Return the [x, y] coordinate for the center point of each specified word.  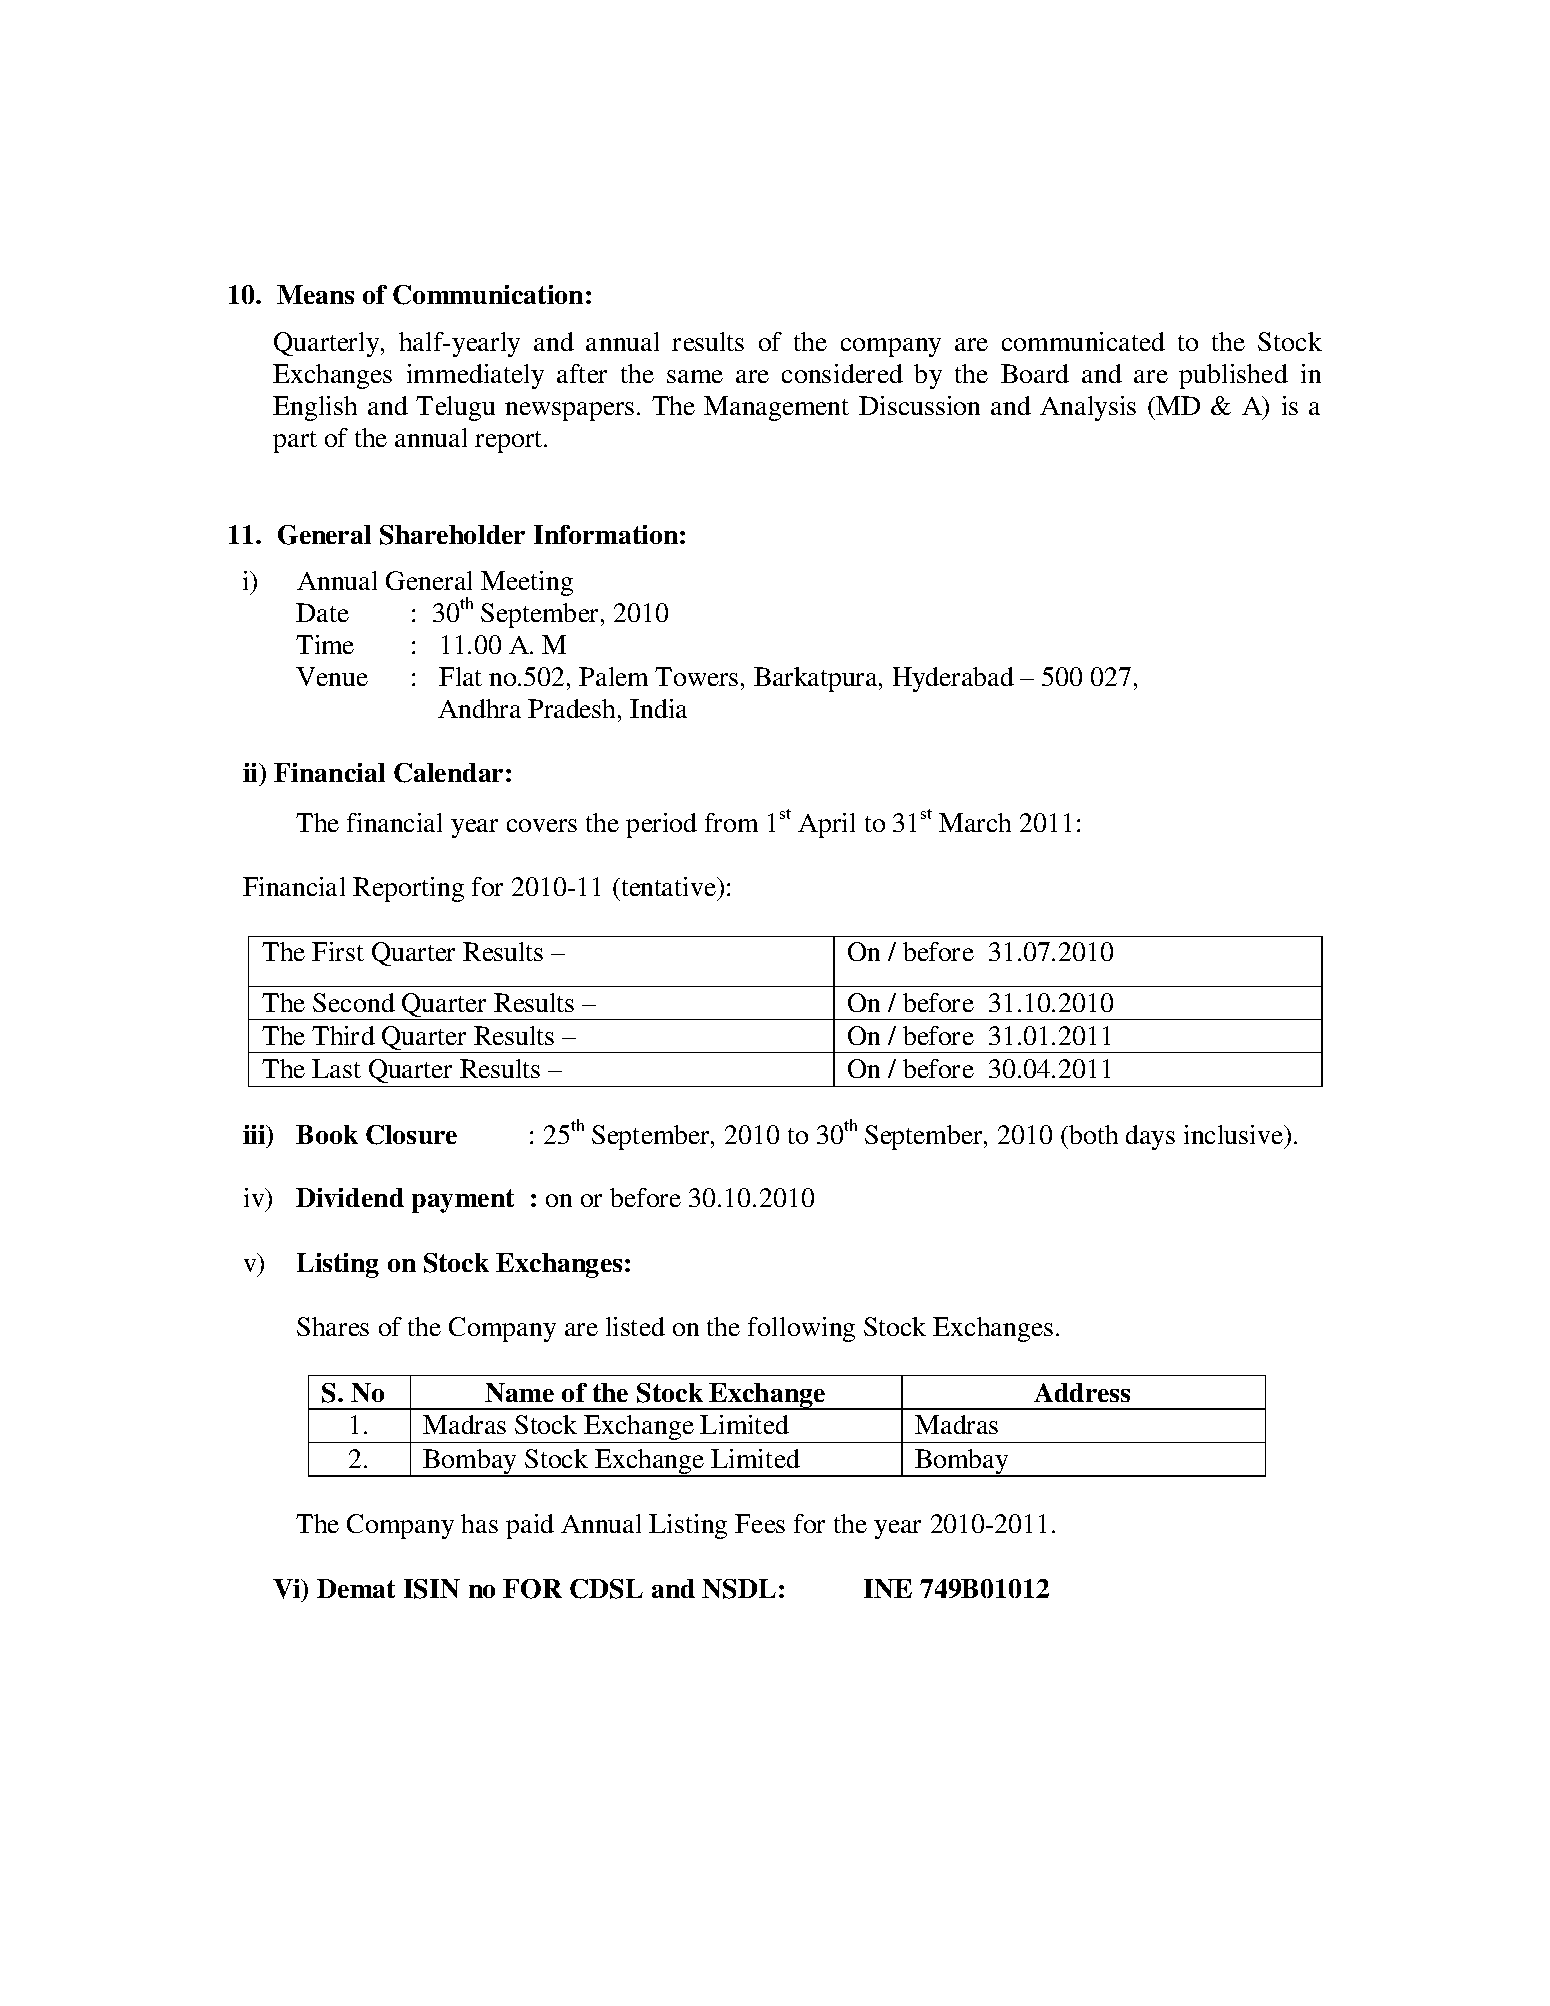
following [801, 1329]
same [695, 376]
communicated [1083, 341]
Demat [356, 1588]
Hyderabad [953, 679]
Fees [760, 1523]
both [1092, 1134]
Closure [411, 1135]
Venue [332, 676]
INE [888, 1588]
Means [315, 294]
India [658, 708]
